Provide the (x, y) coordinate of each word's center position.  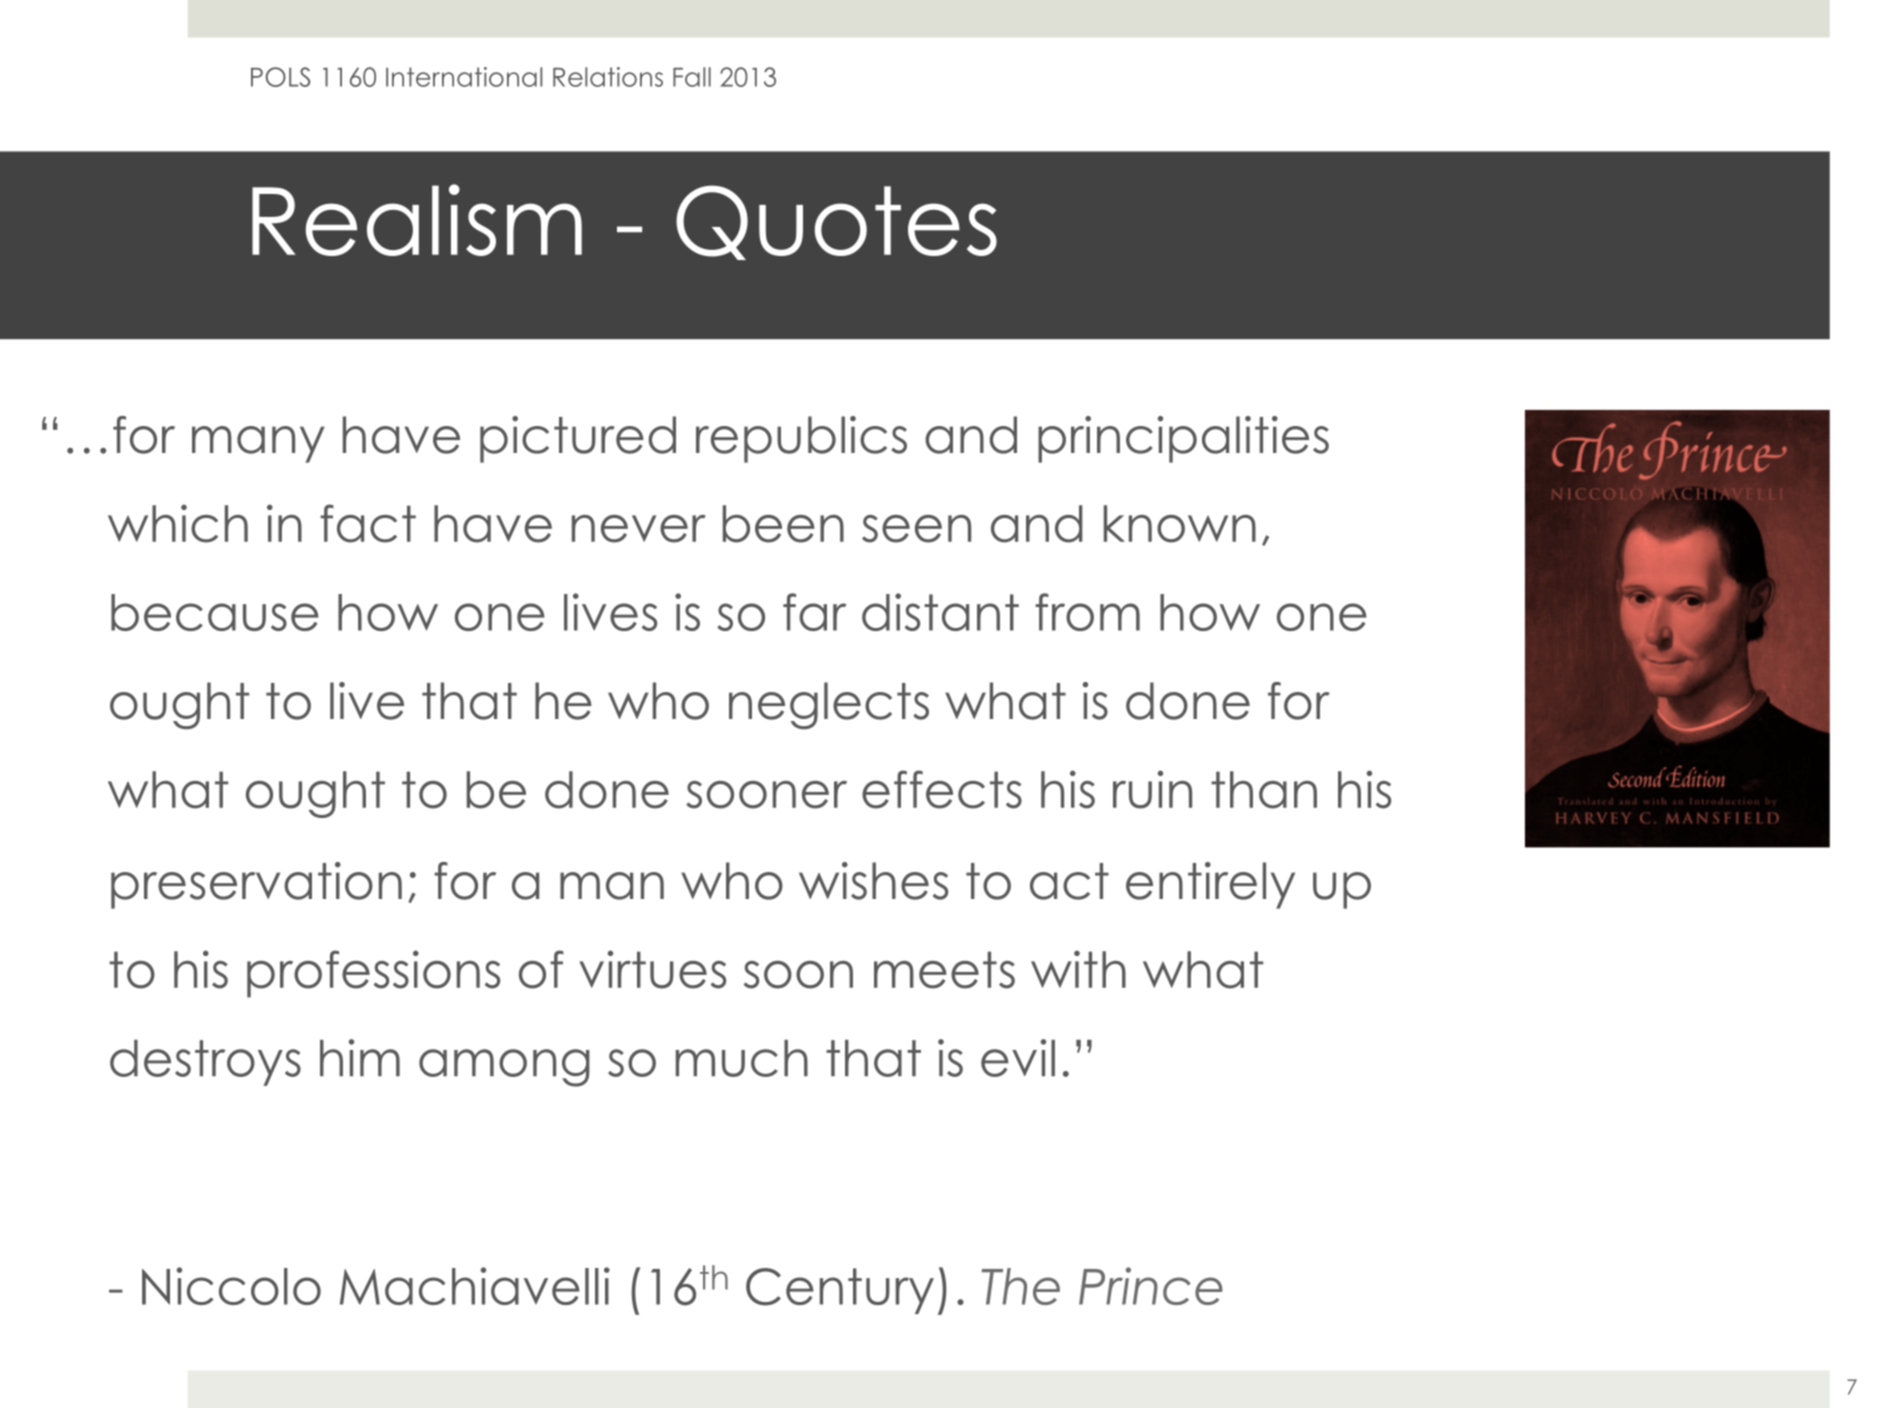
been (783, 524)
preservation (256, 885)
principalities (1183, 439)
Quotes (836, 222)
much (742, 1058)
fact (368, 523)
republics (801, 439)
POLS (280, 77)
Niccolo (231, 1286)
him (360, 1057)
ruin (1152, 789)
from (1087, 612)
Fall (692, 77)
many (258, 444)
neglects (829, 705)
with (1078, 969)
